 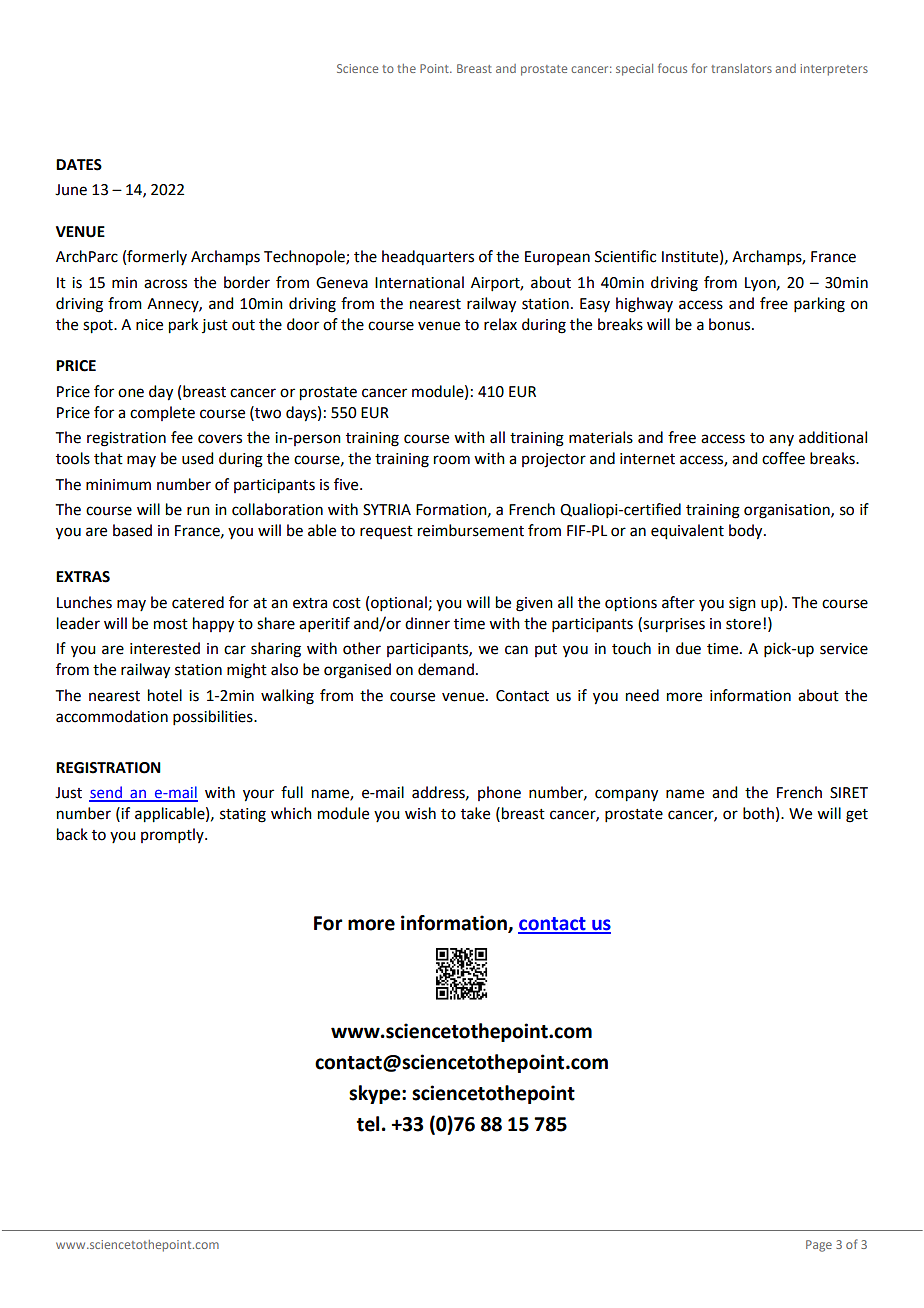 I want to click on demand, so click(x=446, y=669).
